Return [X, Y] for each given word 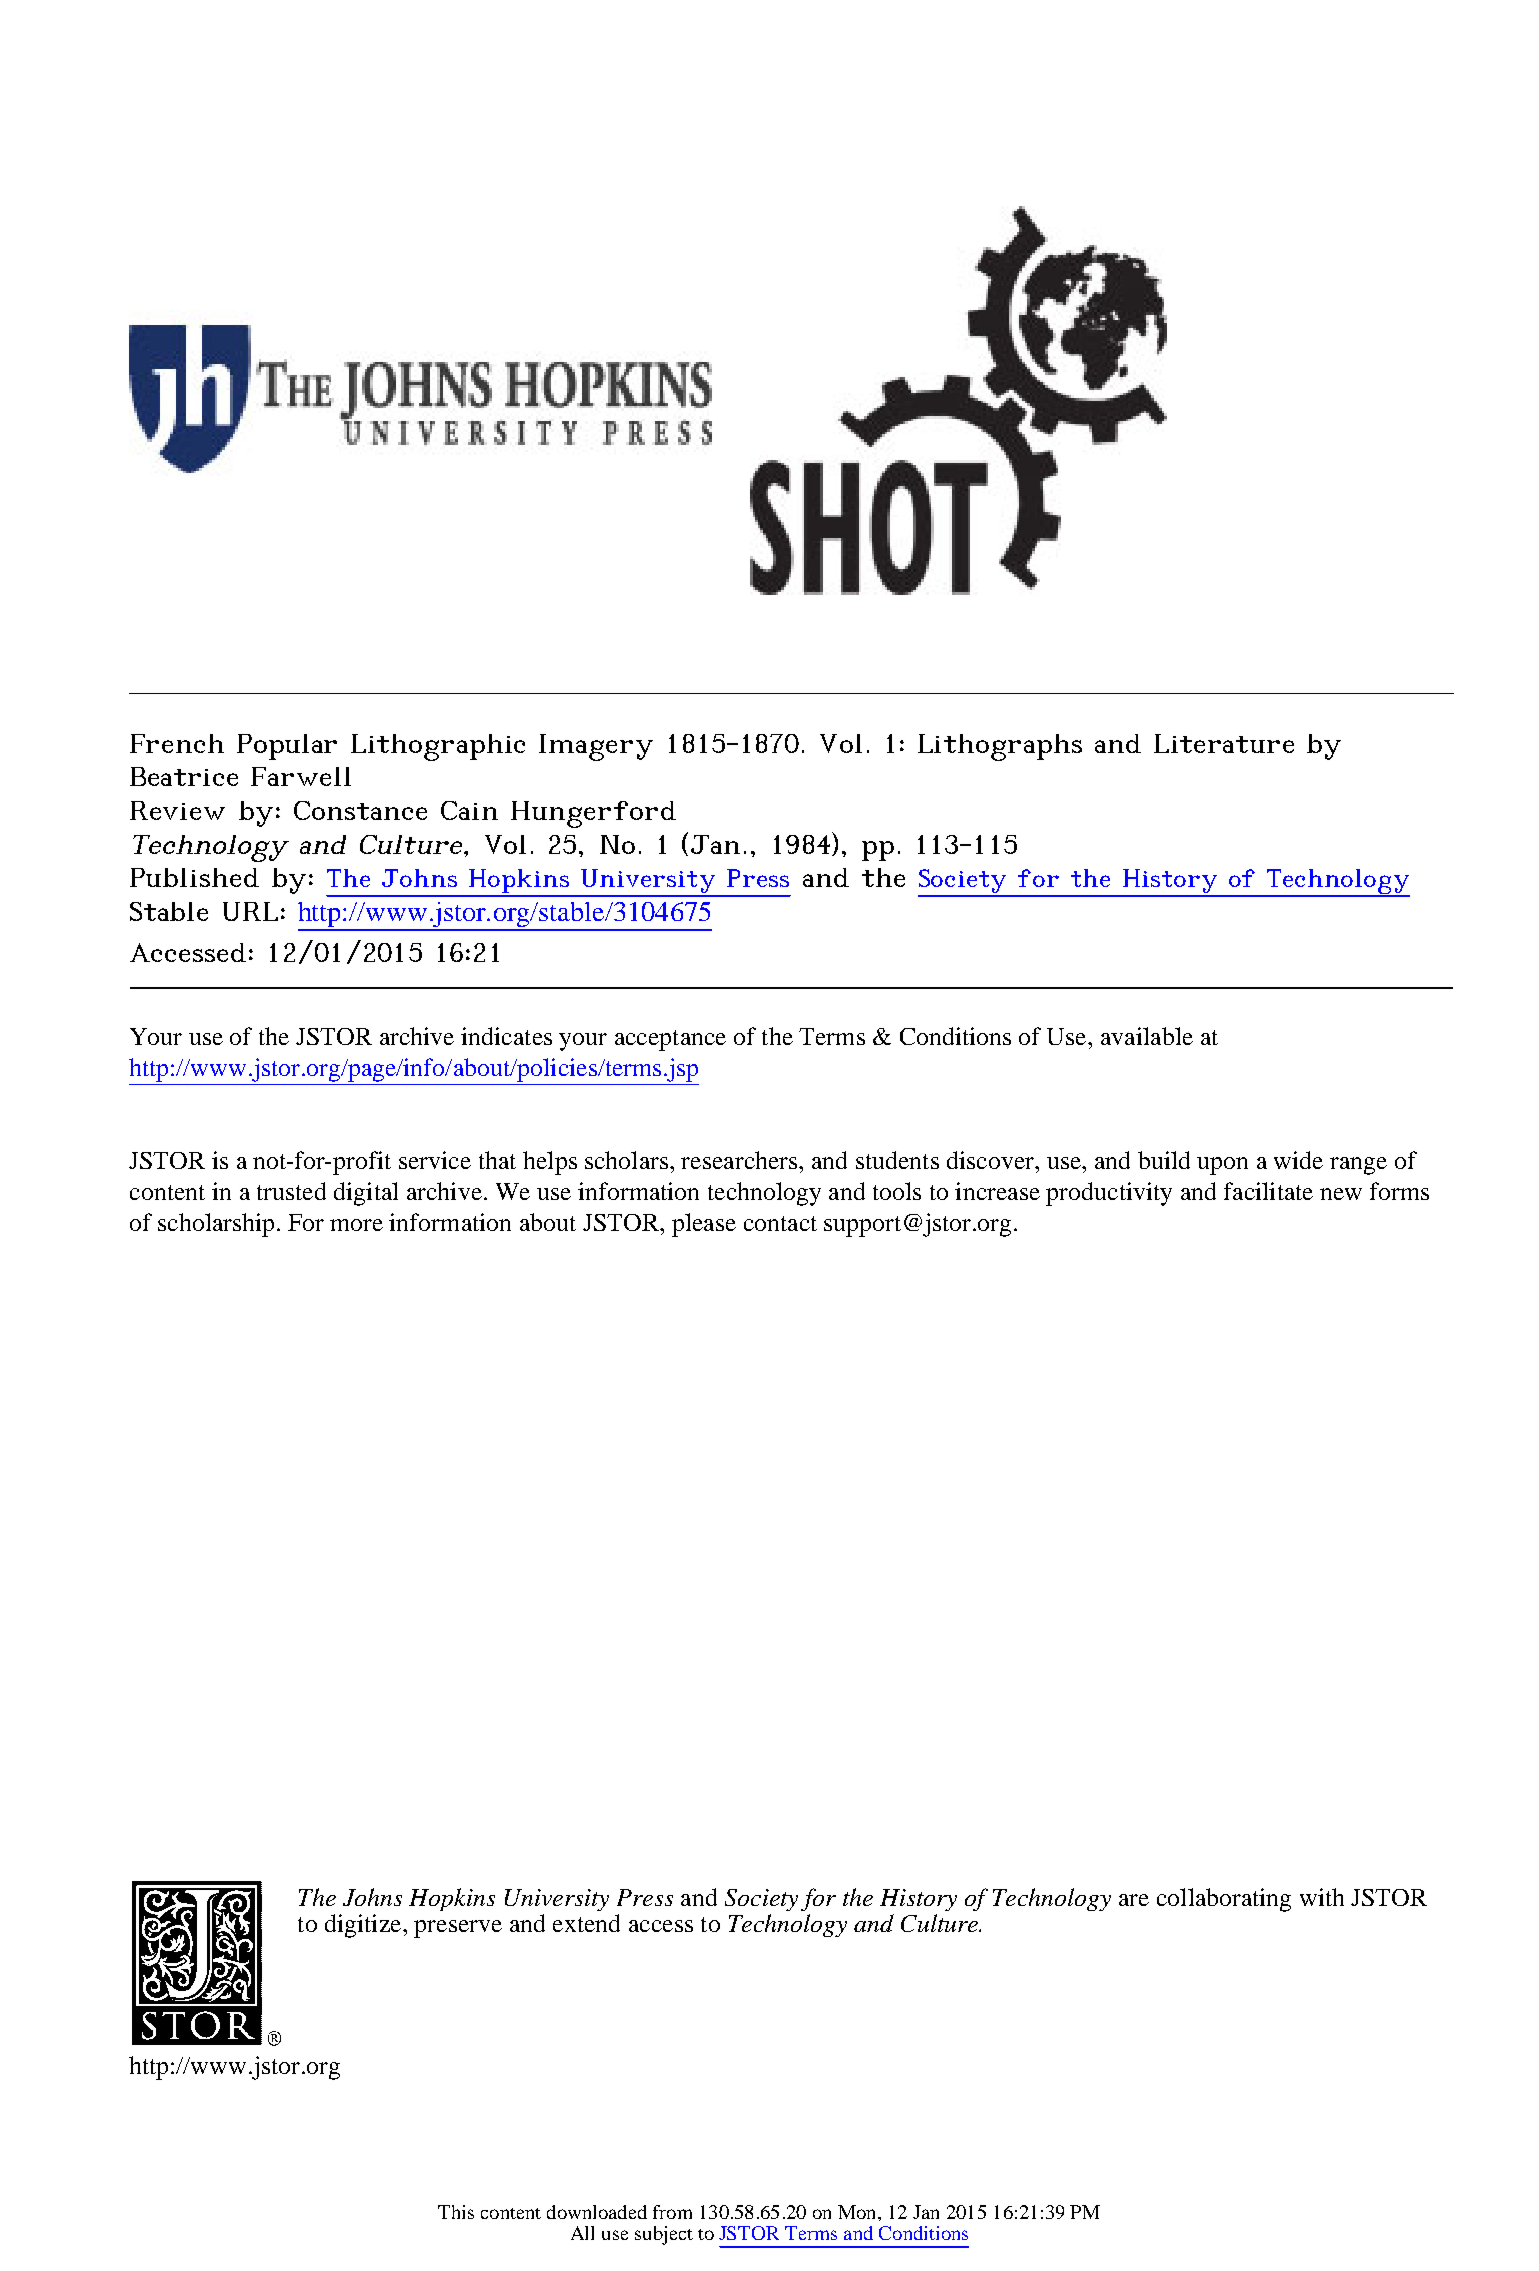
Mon [858, 2212]
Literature [1224, 743]
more [356, 1225]
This [456, 2212]
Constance [360, 810]
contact [780, 1223]
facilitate [1268, 1191]
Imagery [596, 747]
